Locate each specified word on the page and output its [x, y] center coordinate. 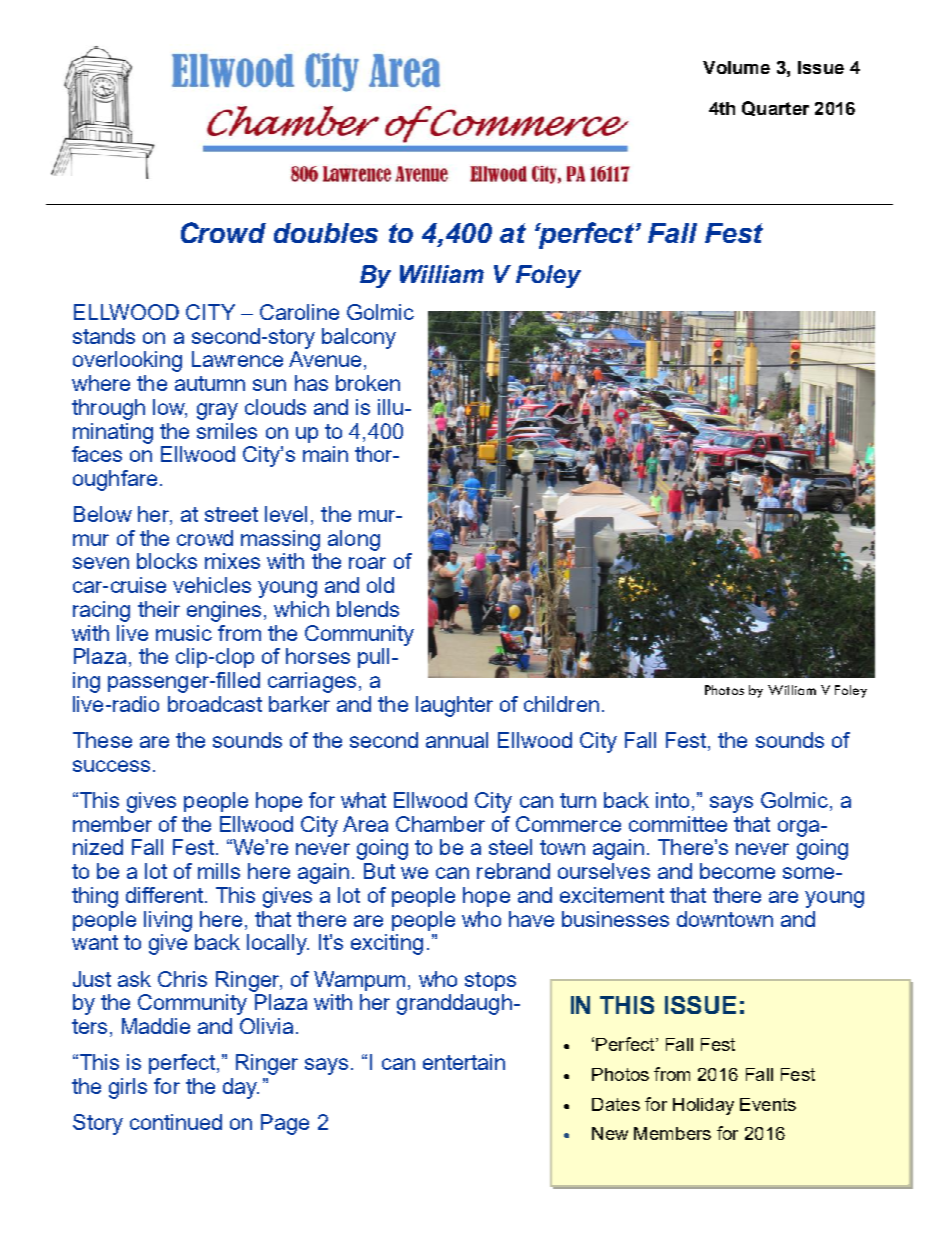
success [111, 766]
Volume [736, 67]
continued [176, 1122]
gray [217, 411]
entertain [464, 1062]
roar [367, 563]
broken [368, 383]
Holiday [703, 1106]
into [672, 800]
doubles [326, 233]
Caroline [299, 312]
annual [457, 740]
